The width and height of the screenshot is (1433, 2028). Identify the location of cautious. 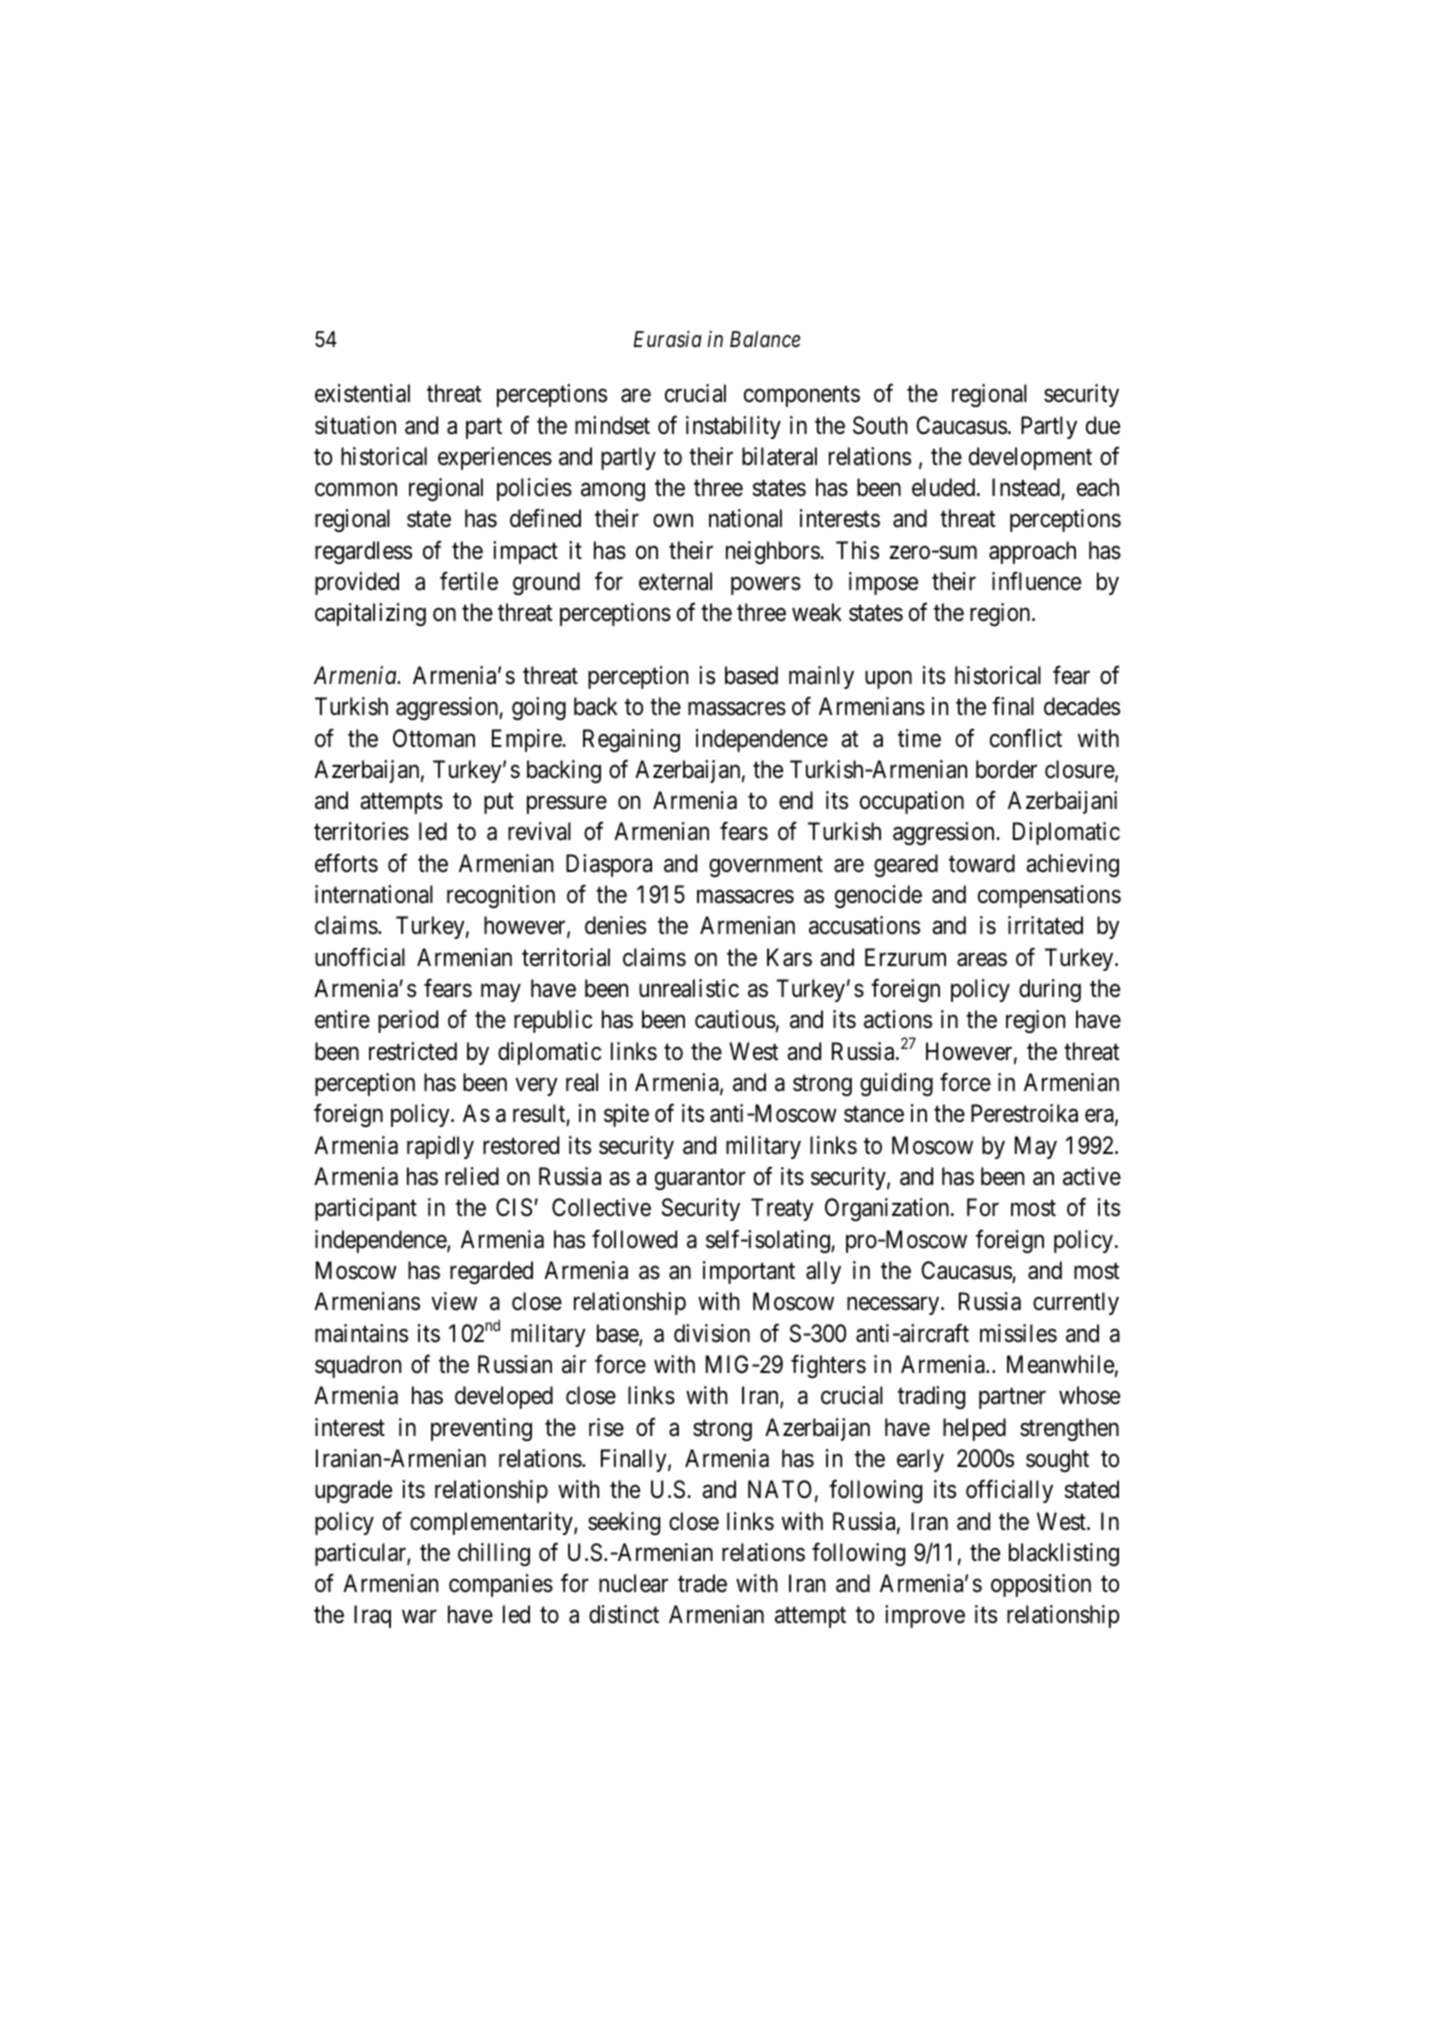
(735, 1019).
